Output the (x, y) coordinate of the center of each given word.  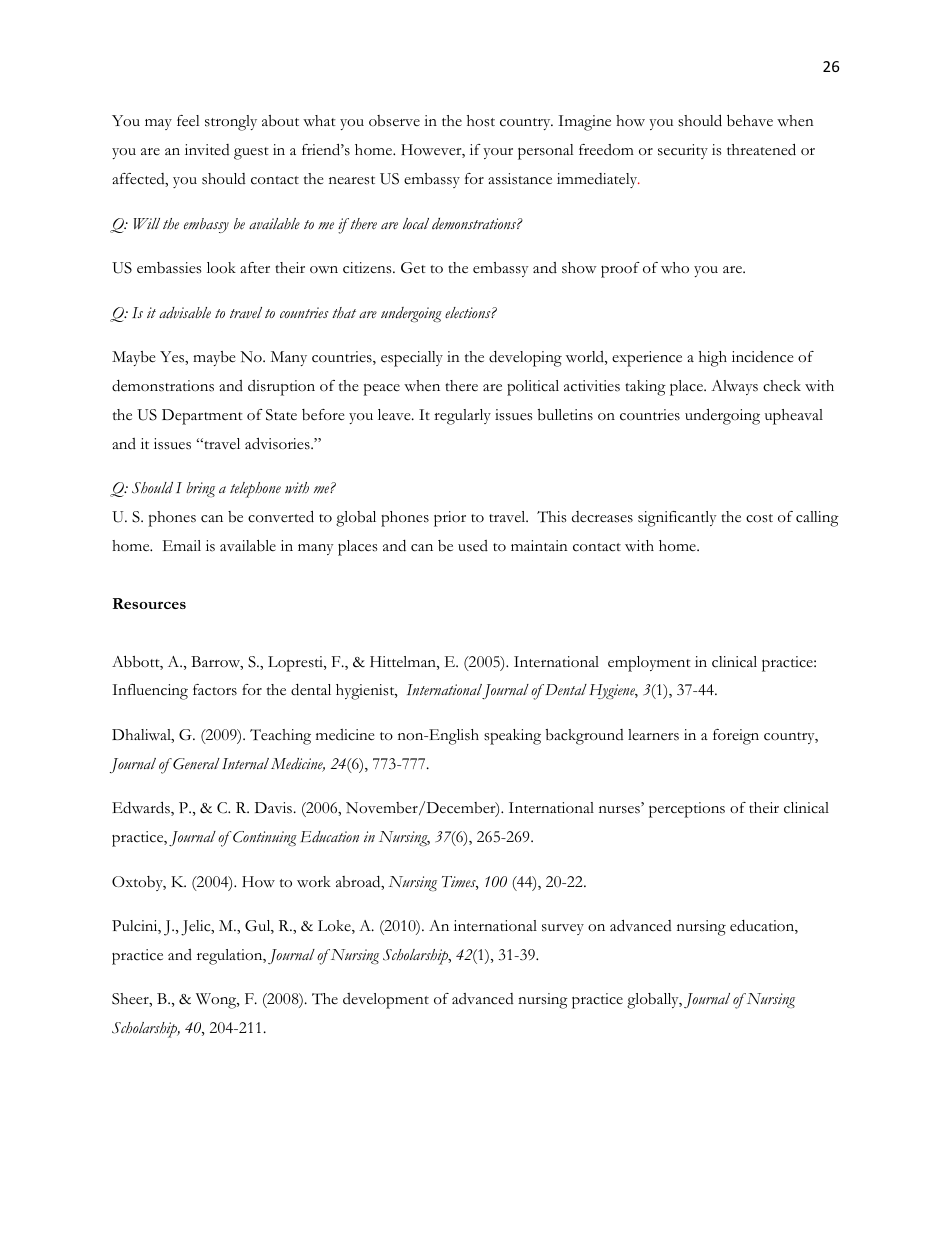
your (498, 153)
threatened (761, 149)
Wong (217, 1001)
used (473, 546)
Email (182, 545)
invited (207, 149)
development (386, 1001)
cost (759, 518)
